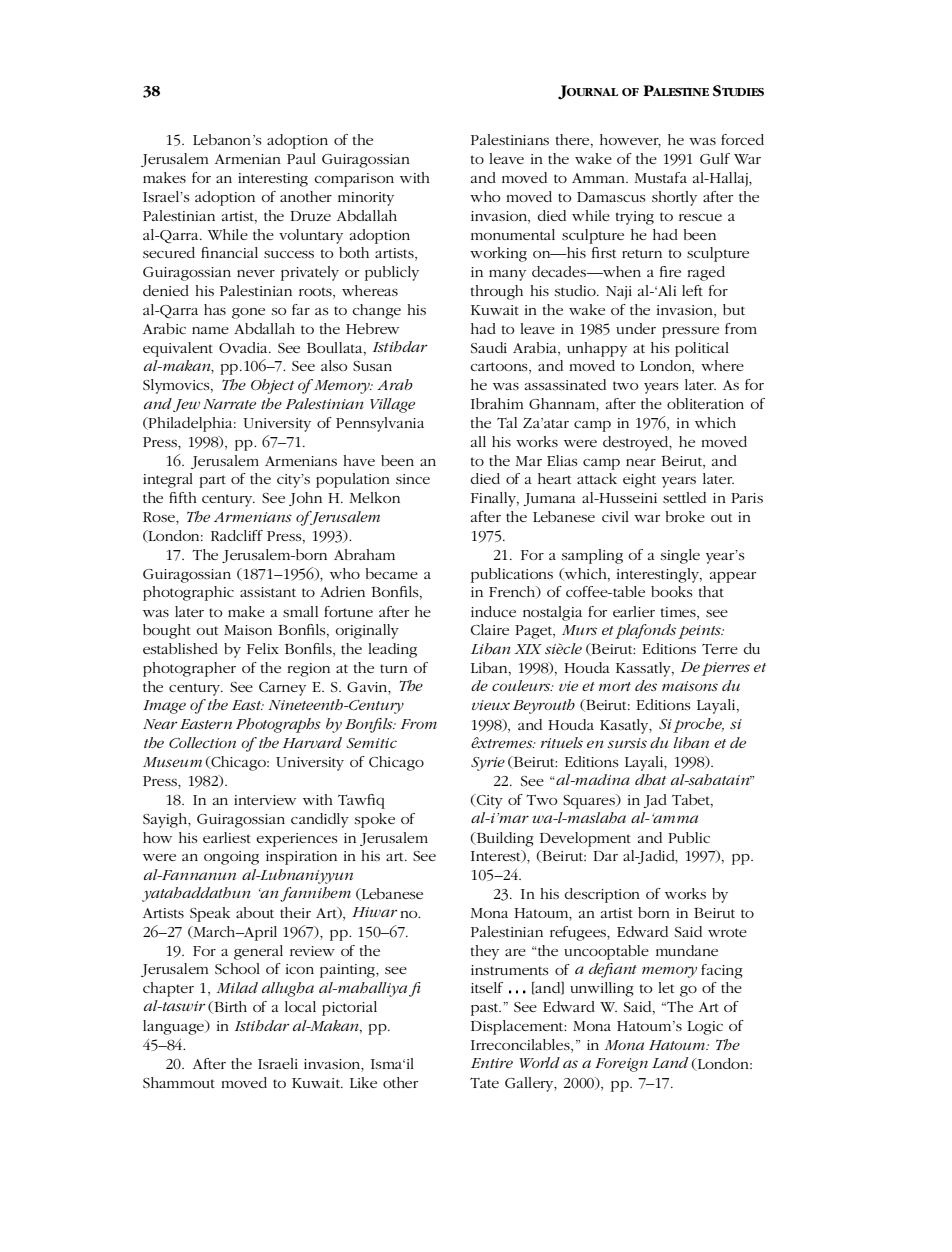 This screenshot has height=1252, width=952. Describe the element at coordinates (229, 1007) in the screenshot. I see `Birth` at that location.
